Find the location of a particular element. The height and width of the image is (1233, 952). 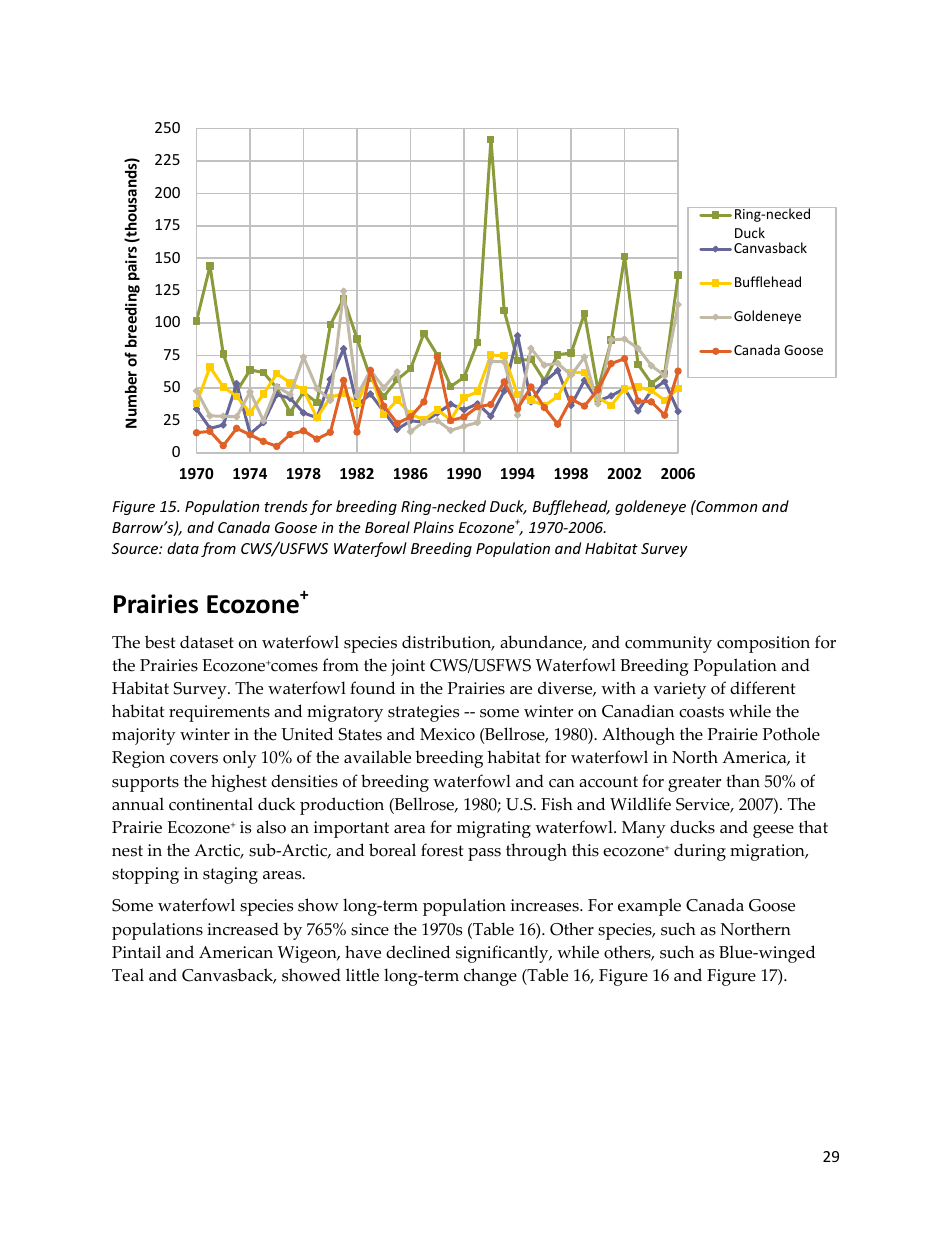

coasts is located at coordinates (701, 712).
